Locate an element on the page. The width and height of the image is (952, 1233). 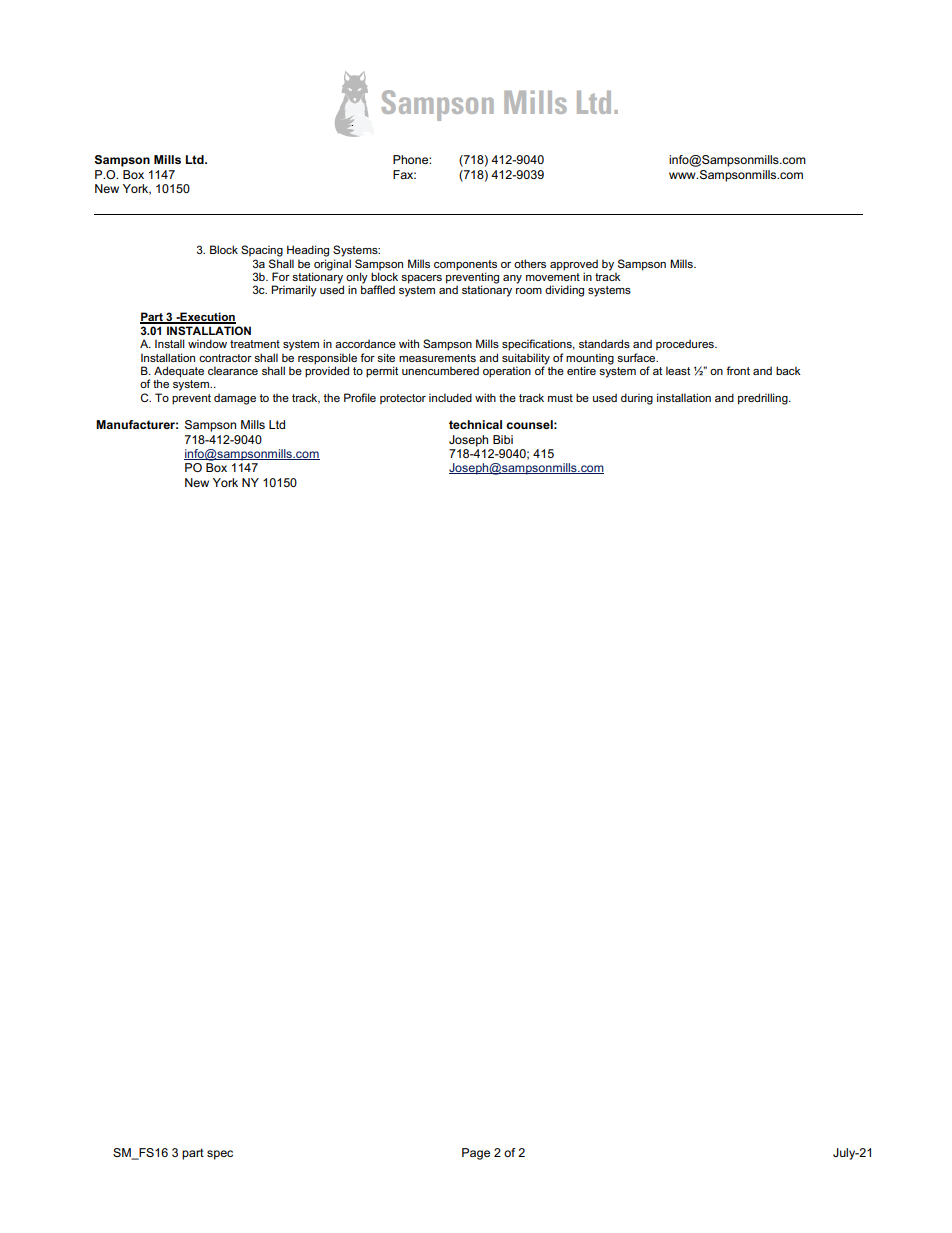
Page is located at coordinates (476, 1154).
